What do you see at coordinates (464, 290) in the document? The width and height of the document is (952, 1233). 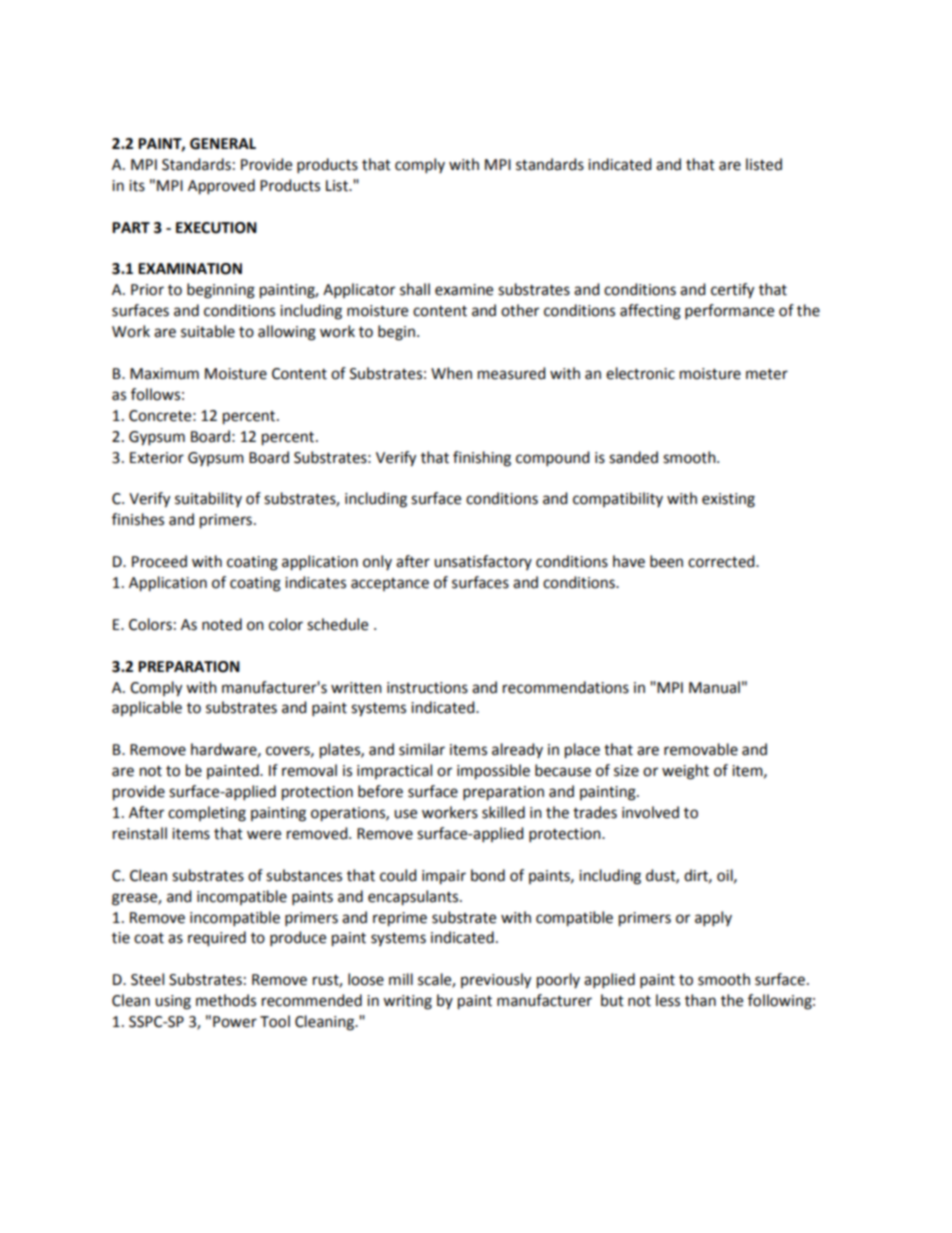 I see `examine` at bounding box center [464, 290].
